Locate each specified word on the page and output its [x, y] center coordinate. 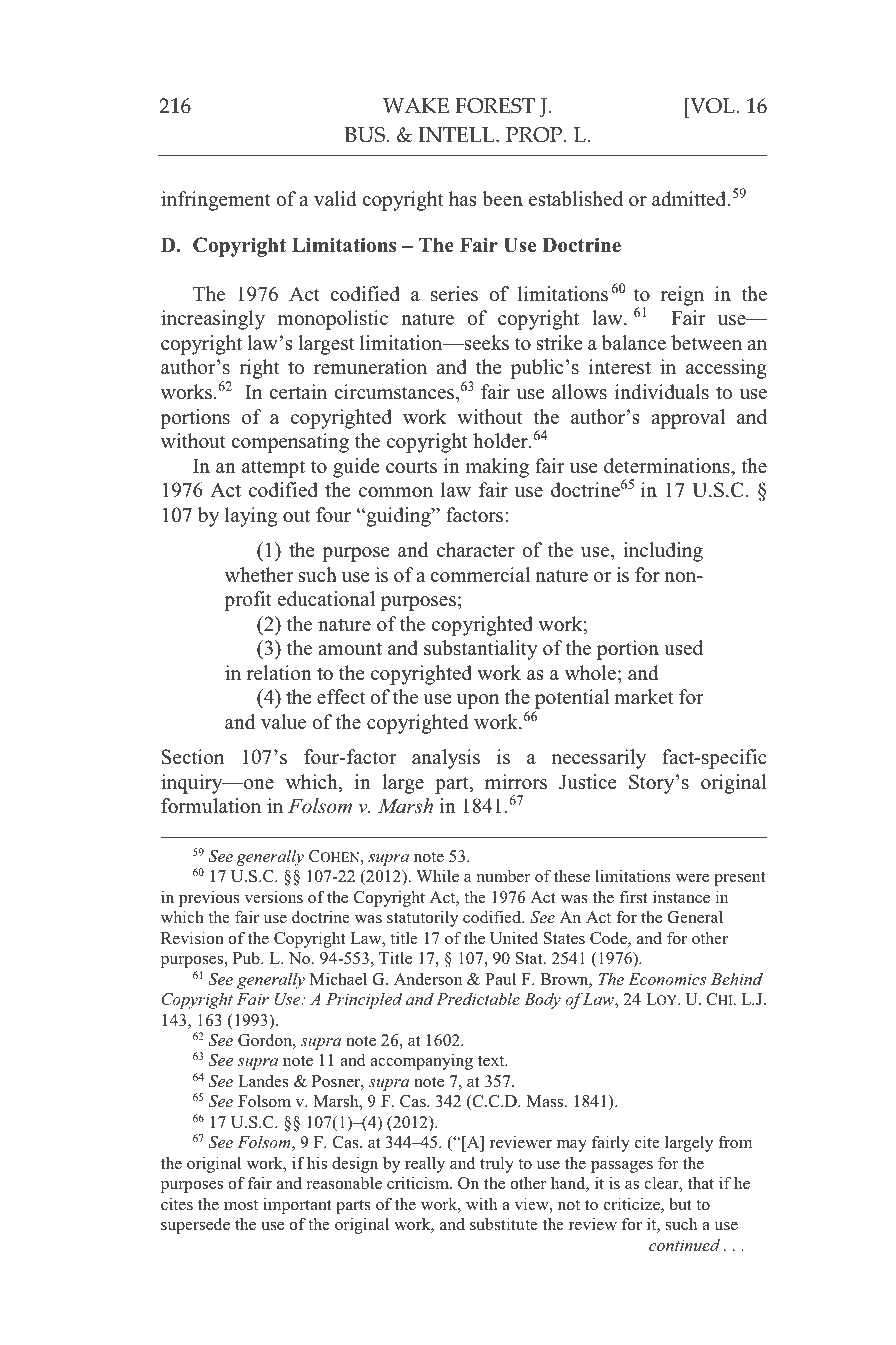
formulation [211, 806]
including [663, 552]
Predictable [478, 998]
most [241, 1205]
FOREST [495, 106]
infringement [216, 201]
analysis [446, 759]
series [454, 294]
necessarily [599, 759]
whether [259, 575]
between [706, 343]
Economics [667, 979]
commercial [480, 575]
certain [298, 392]
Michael [338, 978]
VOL [711, 106]
